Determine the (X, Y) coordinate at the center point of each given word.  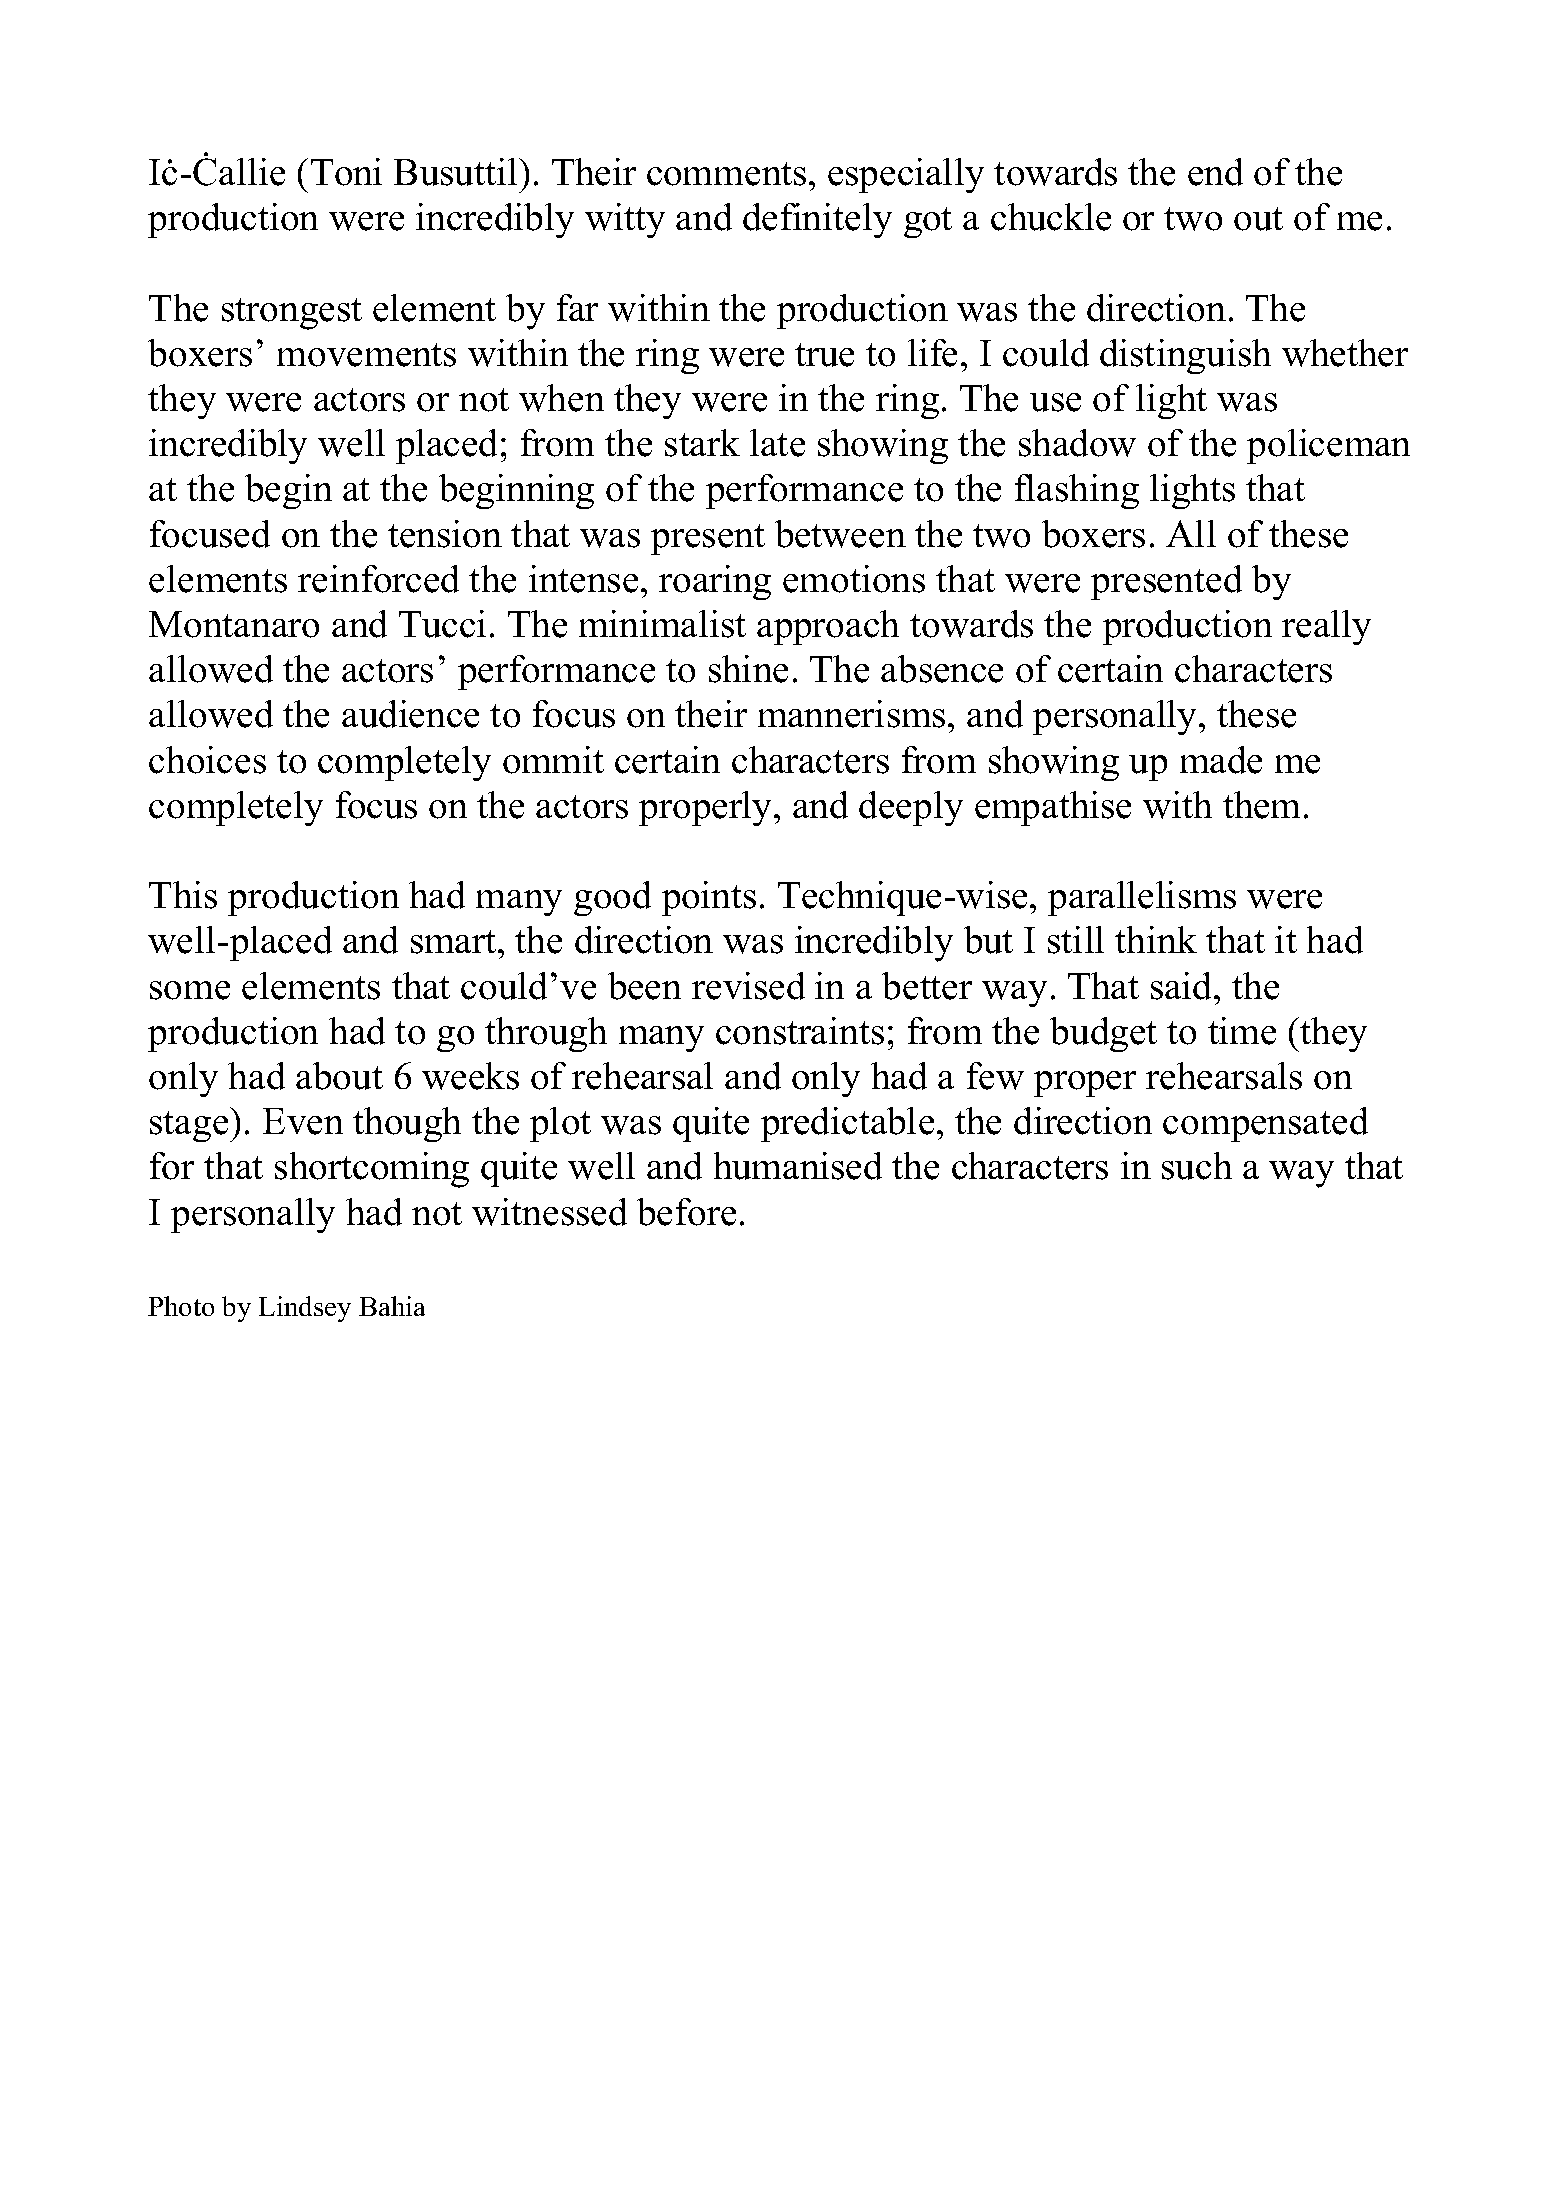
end (1215, 172)
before (686, 1212)
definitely (817, 220)
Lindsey (305, 1309)
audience (410, 714)
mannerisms (851, 714)
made (1221, 760)
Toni (346, 172)
